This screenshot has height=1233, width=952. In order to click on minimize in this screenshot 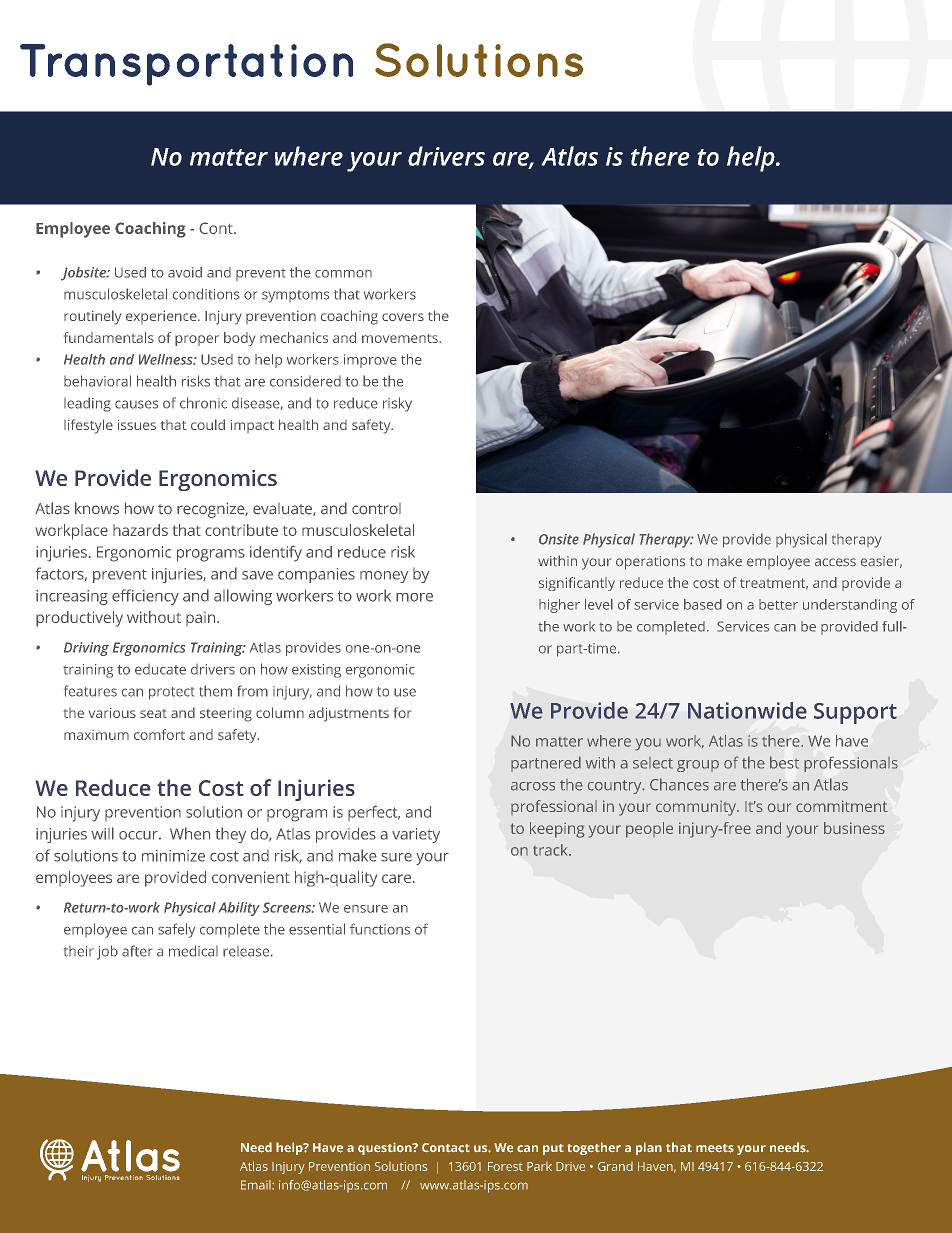, I will do `click(173, 856)`.
